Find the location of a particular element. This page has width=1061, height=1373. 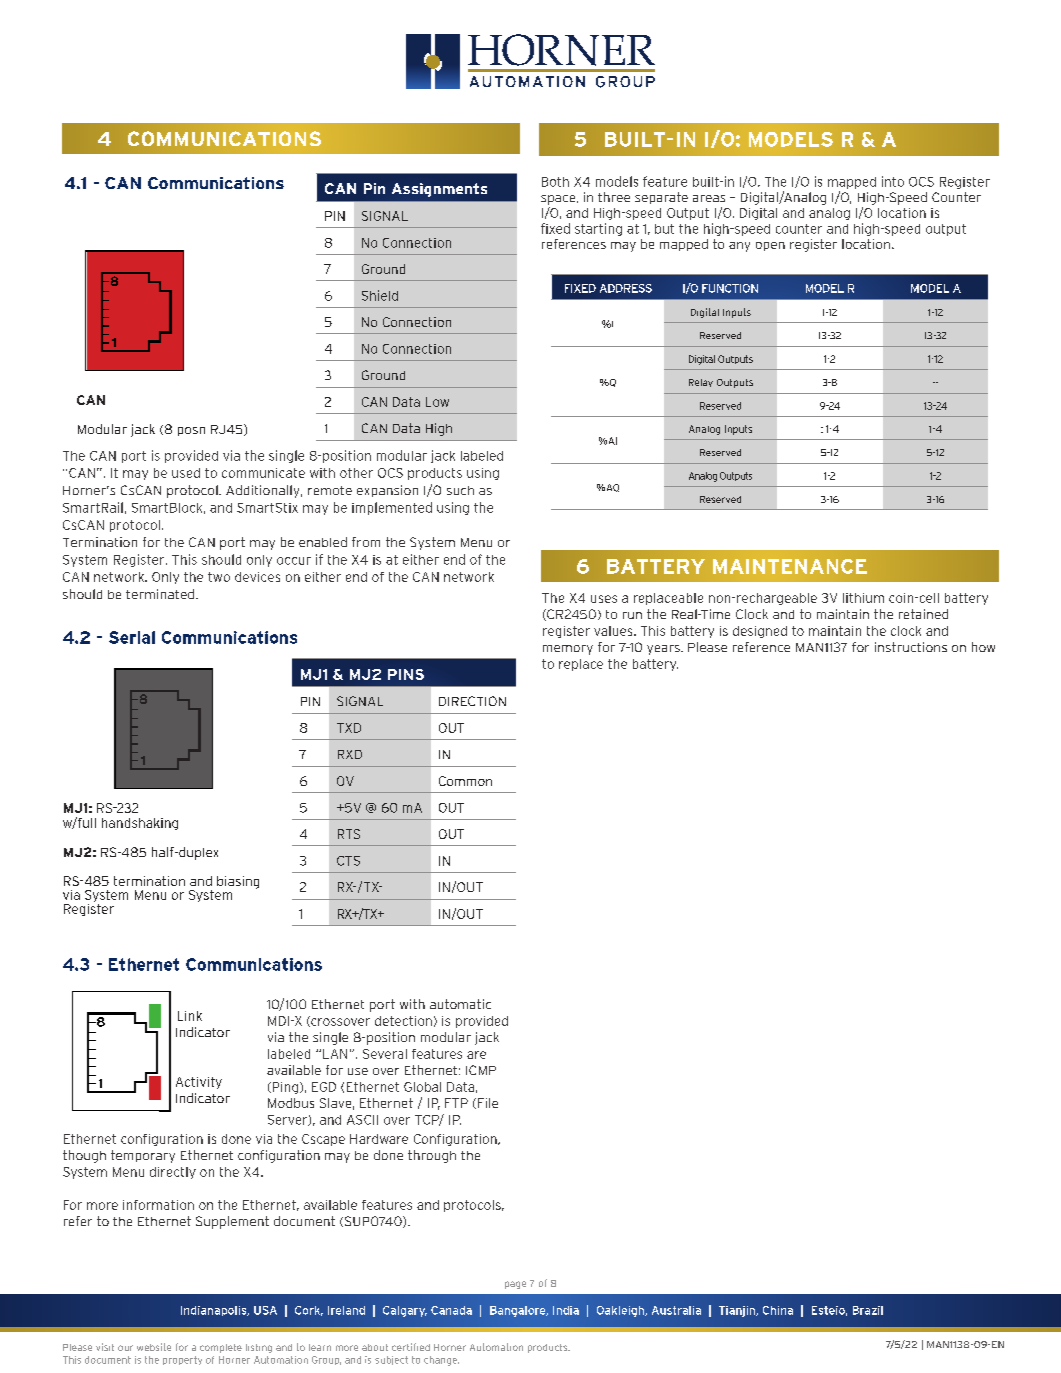

MAINTENANCE is located at coordinates (790, 566).
